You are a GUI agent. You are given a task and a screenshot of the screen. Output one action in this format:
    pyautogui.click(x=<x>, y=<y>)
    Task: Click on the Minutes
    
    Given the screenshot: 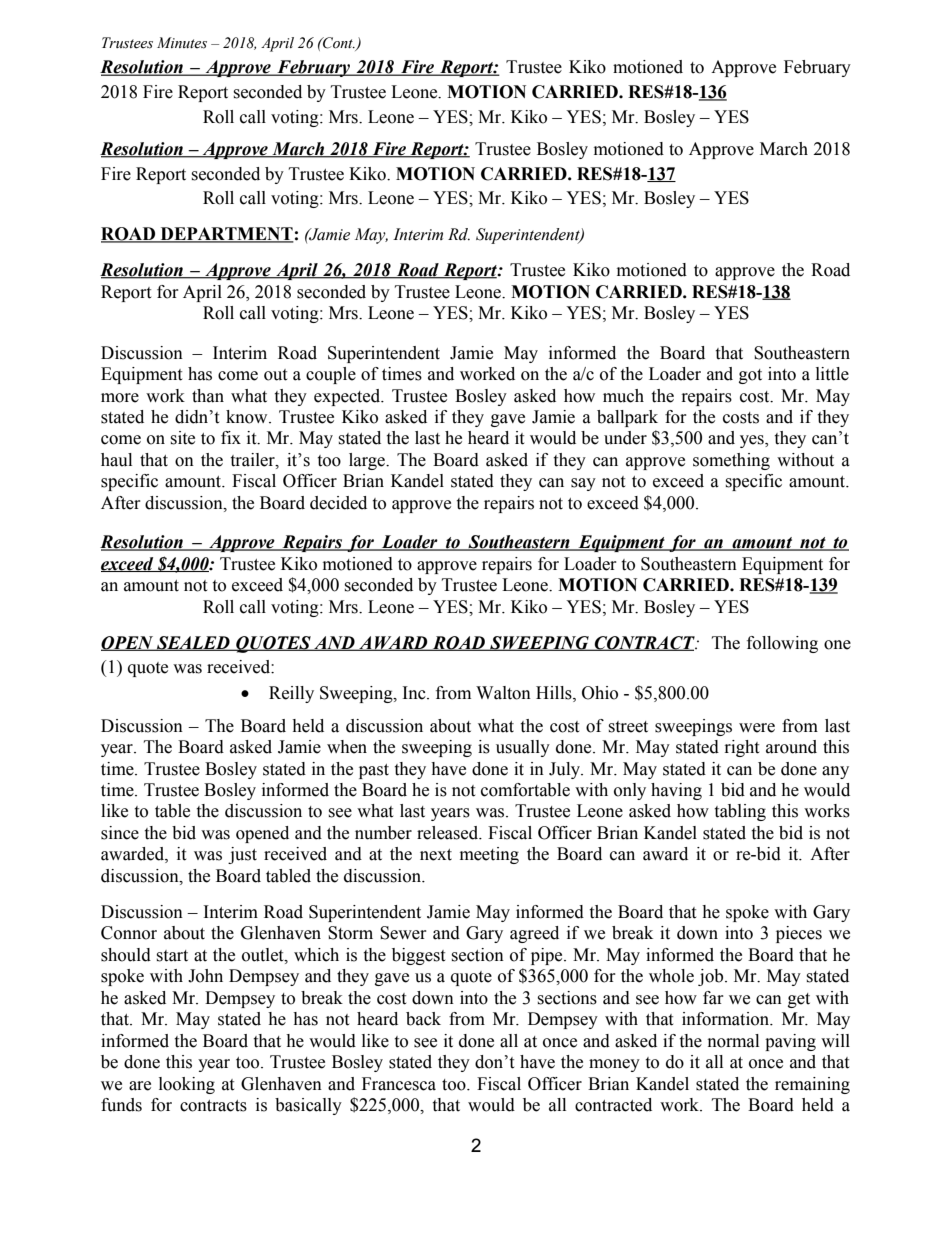 What is the action you would take?
    pyautogui.click(x=182, y=43)
